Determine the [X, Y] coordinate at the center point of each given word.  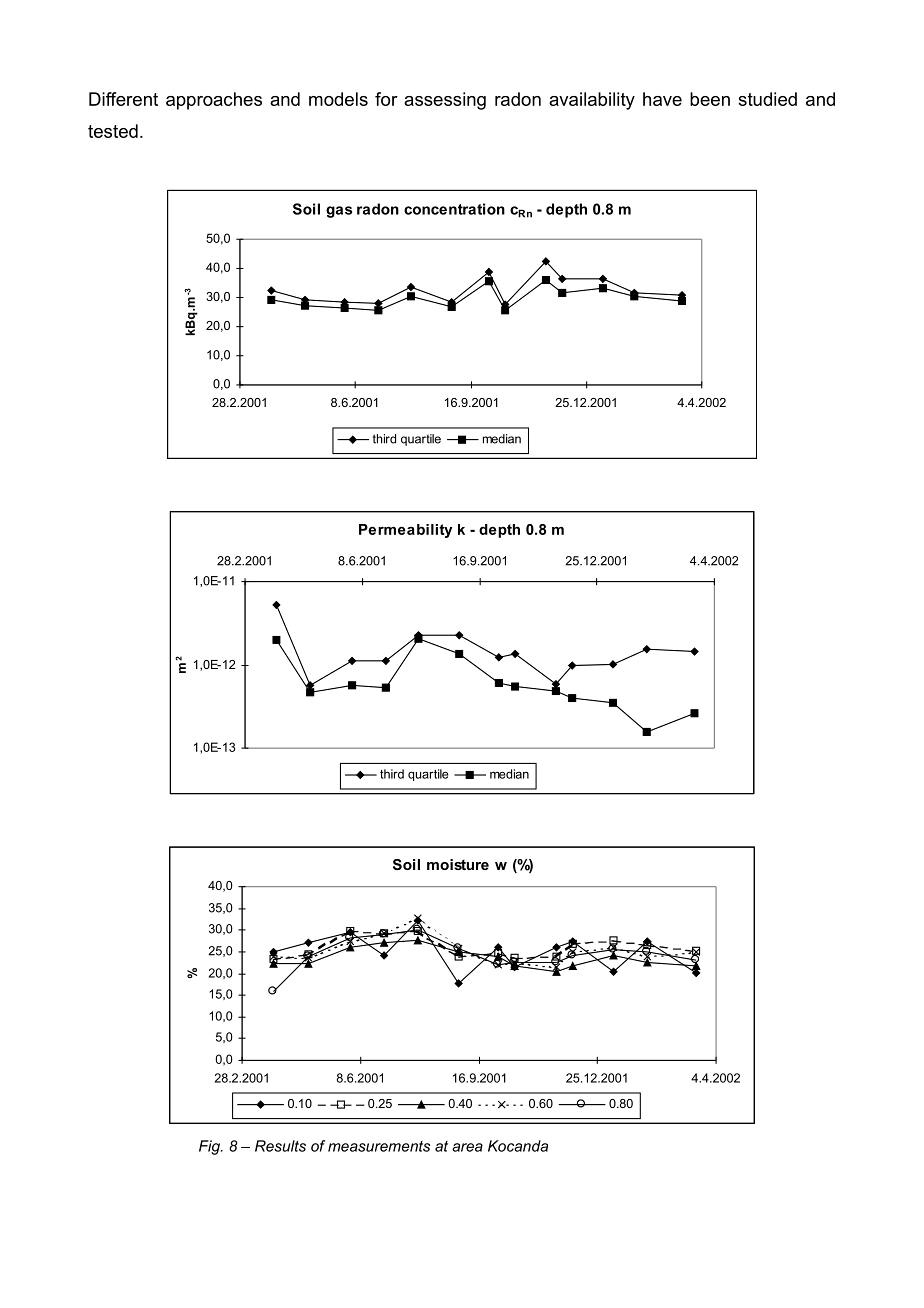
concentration [454, 209]
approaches [214, 101]
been [710, 99]
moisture [458, 864]
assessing [445, 101]
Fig [210, 1147]
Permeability [405, 531]
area [467, 1147]
